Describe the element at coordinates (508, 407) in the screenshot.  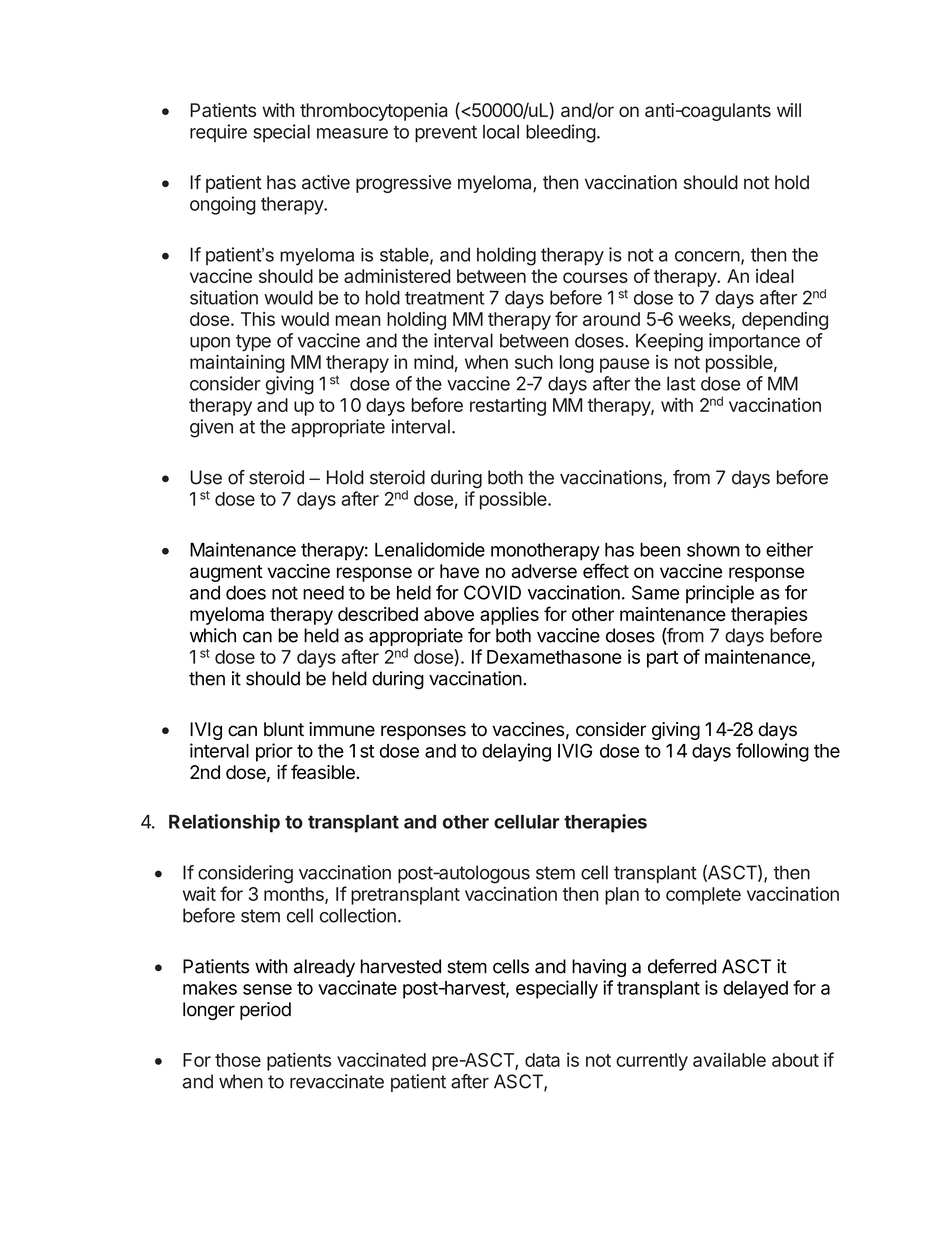
I see `restarting` at that location.
